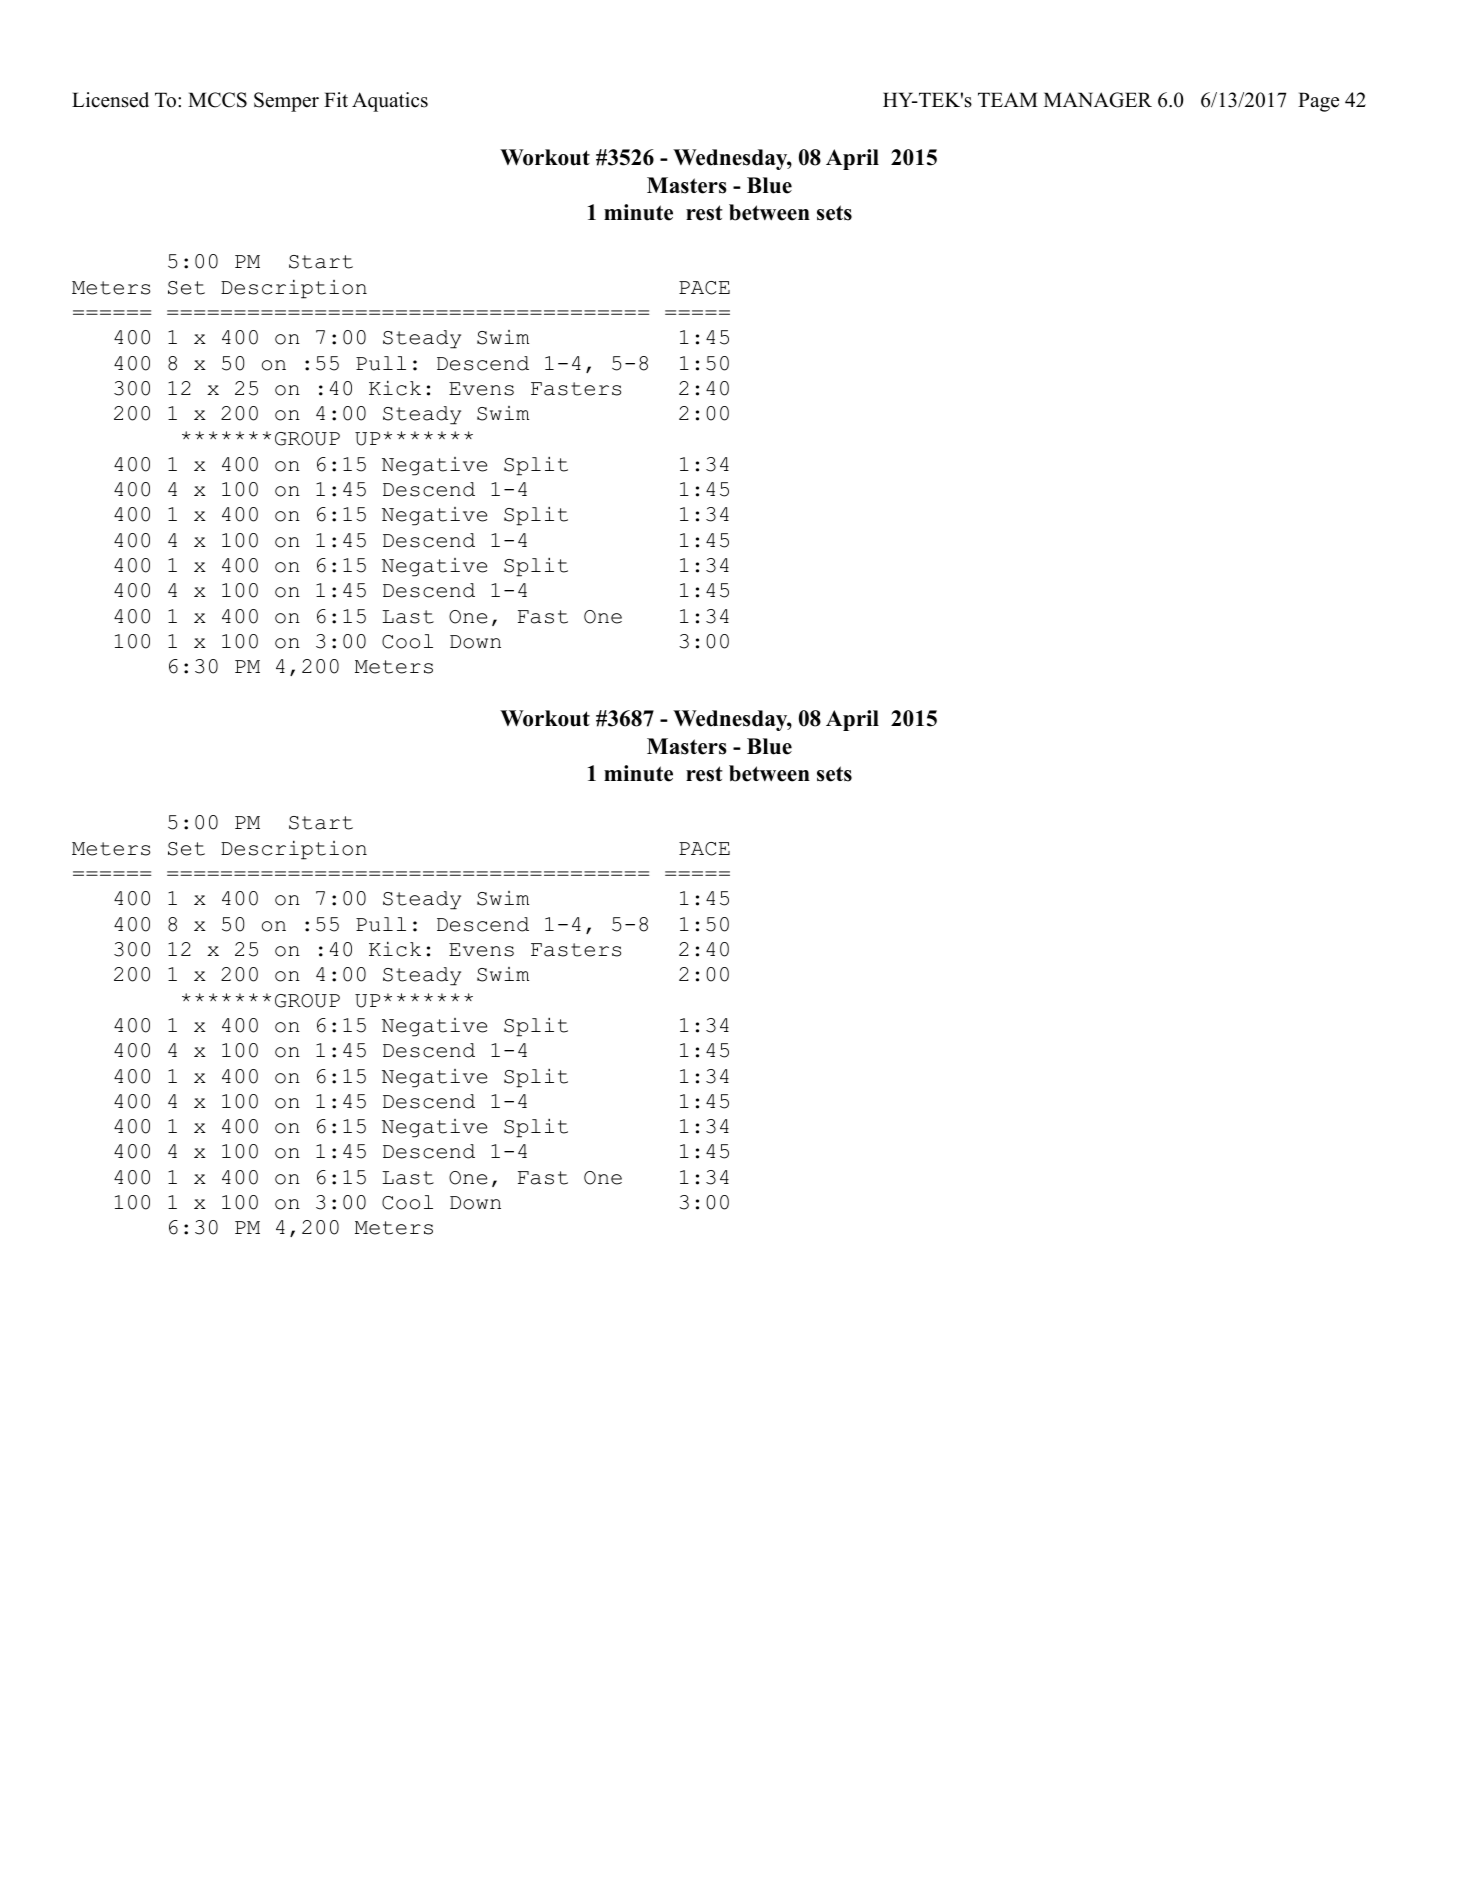 This screenshot has height=1900, width=1468. What do you see at coordinates (110, 100) in the screenshot?
I see `Licensed` at bounding box center [110, 100].
